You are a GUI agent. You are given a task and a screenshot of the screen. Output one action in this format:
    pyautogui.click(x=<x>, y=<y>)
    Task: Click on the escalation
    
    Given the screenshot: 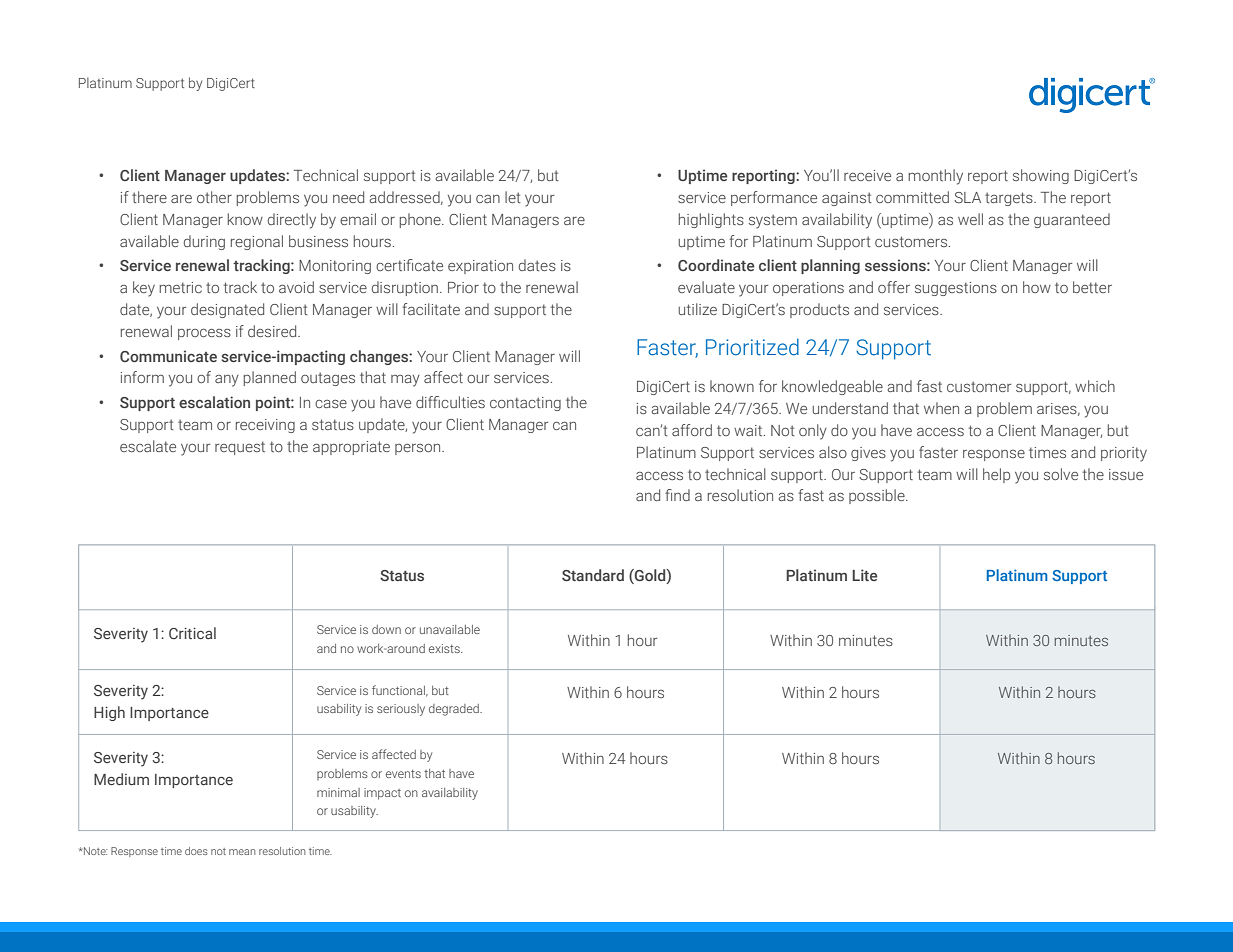 What is the action you would take?
    pyautogui.click(x=214, y=402)
